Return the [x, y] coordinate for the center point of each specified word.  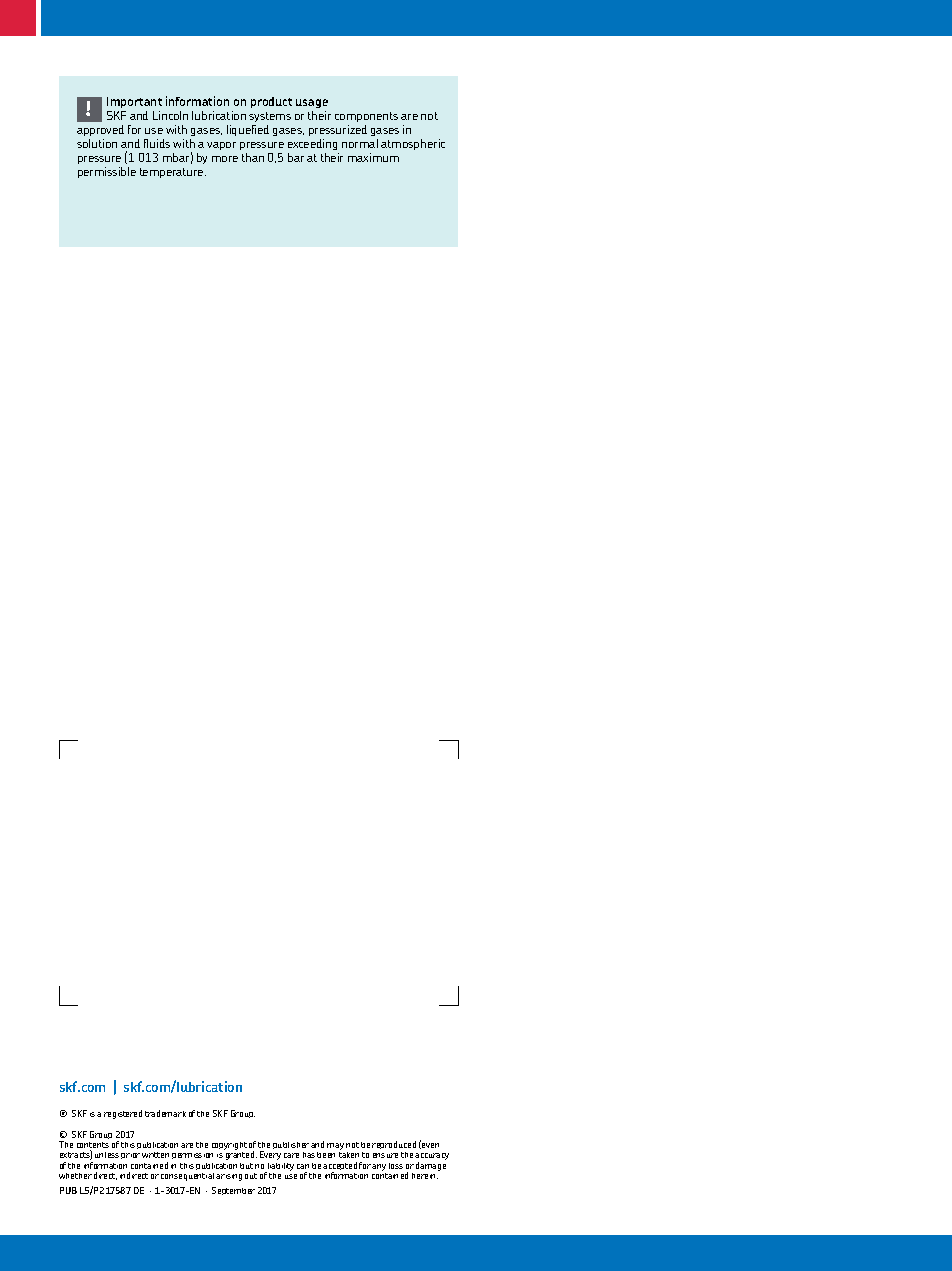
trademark [165, 1113]
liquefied [248, 130]
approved [100, 130]
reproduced [394, 1147]
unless [107, 1155]
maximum [373, 157]
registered [123, 1114]
